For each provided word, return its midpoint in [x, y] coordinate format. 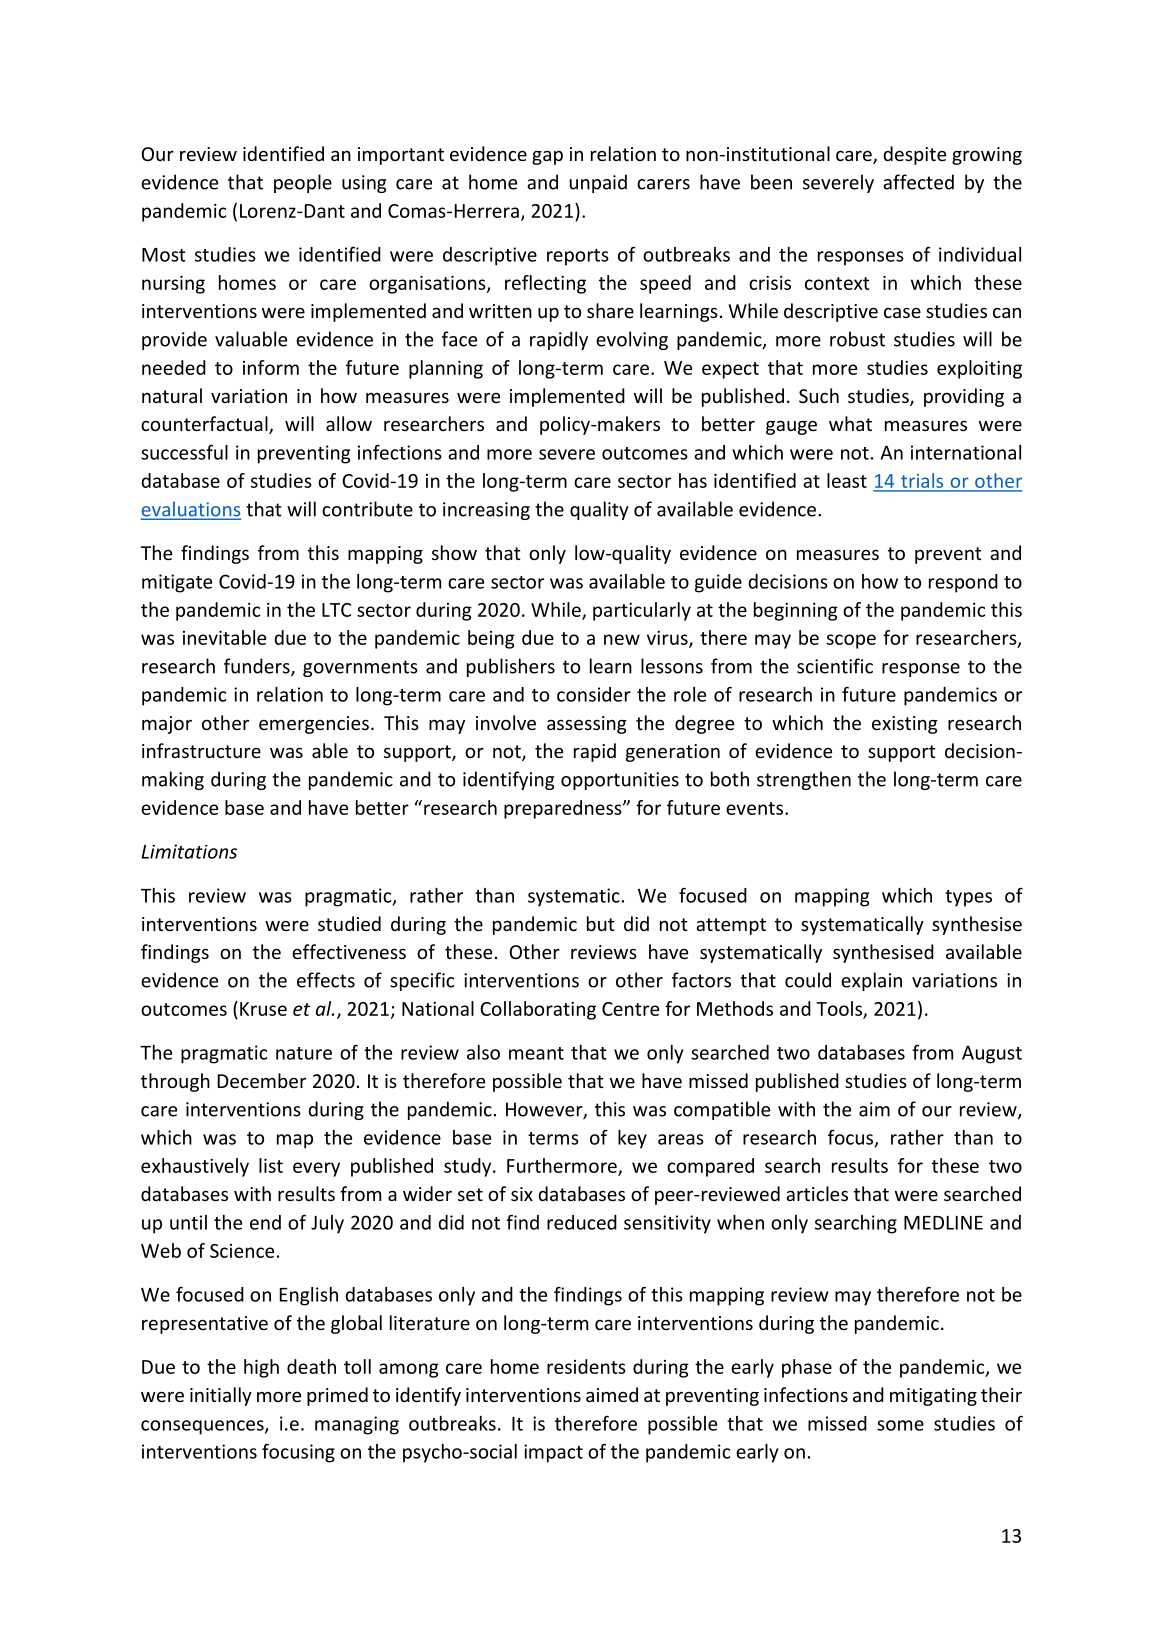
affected [918, 182]
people [303, 183]
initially [221, 1396]
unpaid [598, 183]
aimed [612, 1394]
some [900, 1425]
